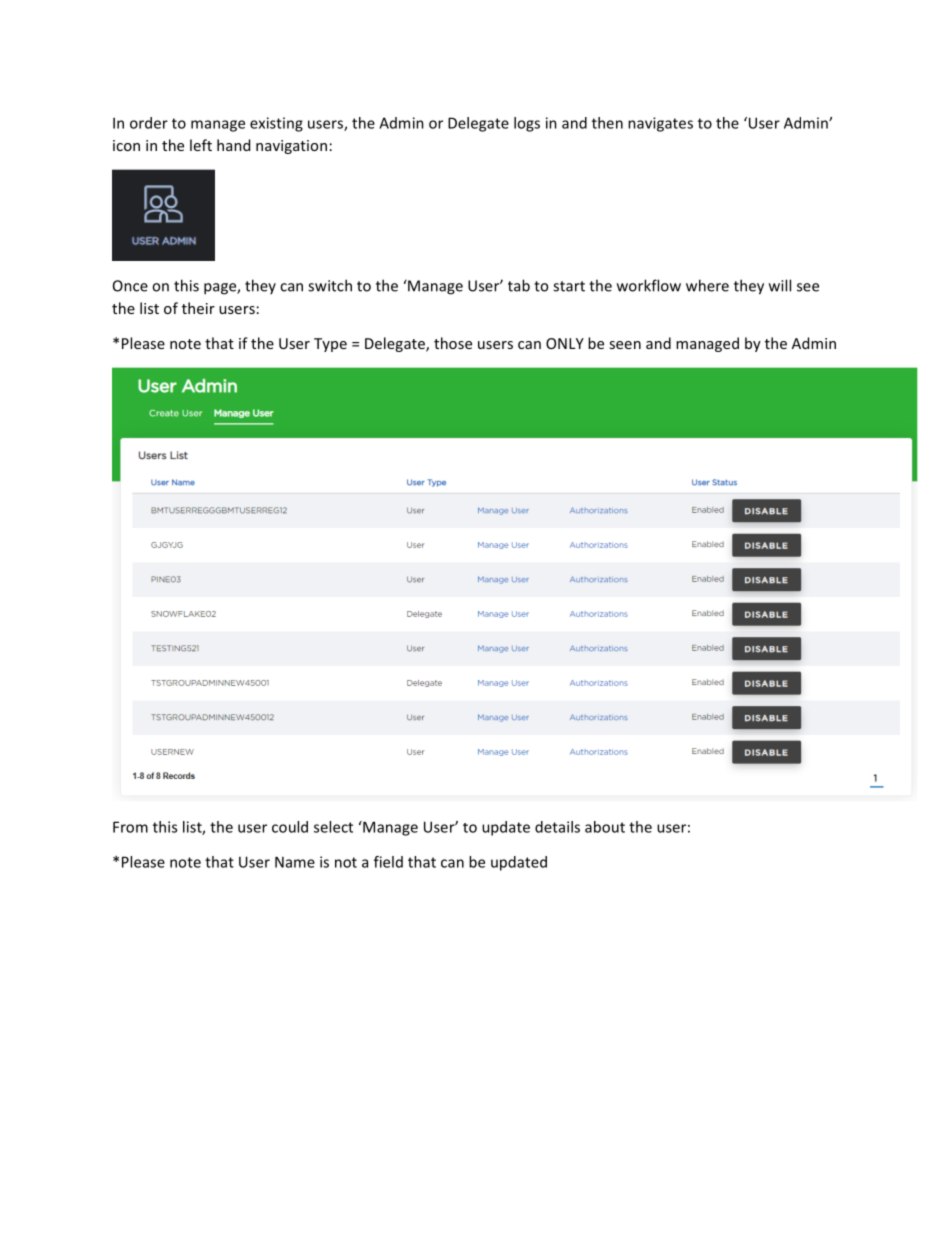 The height and width of the document is (1233, 952). Describe the element at coordinates (130, 827) in the document. I see `From` at that location.
